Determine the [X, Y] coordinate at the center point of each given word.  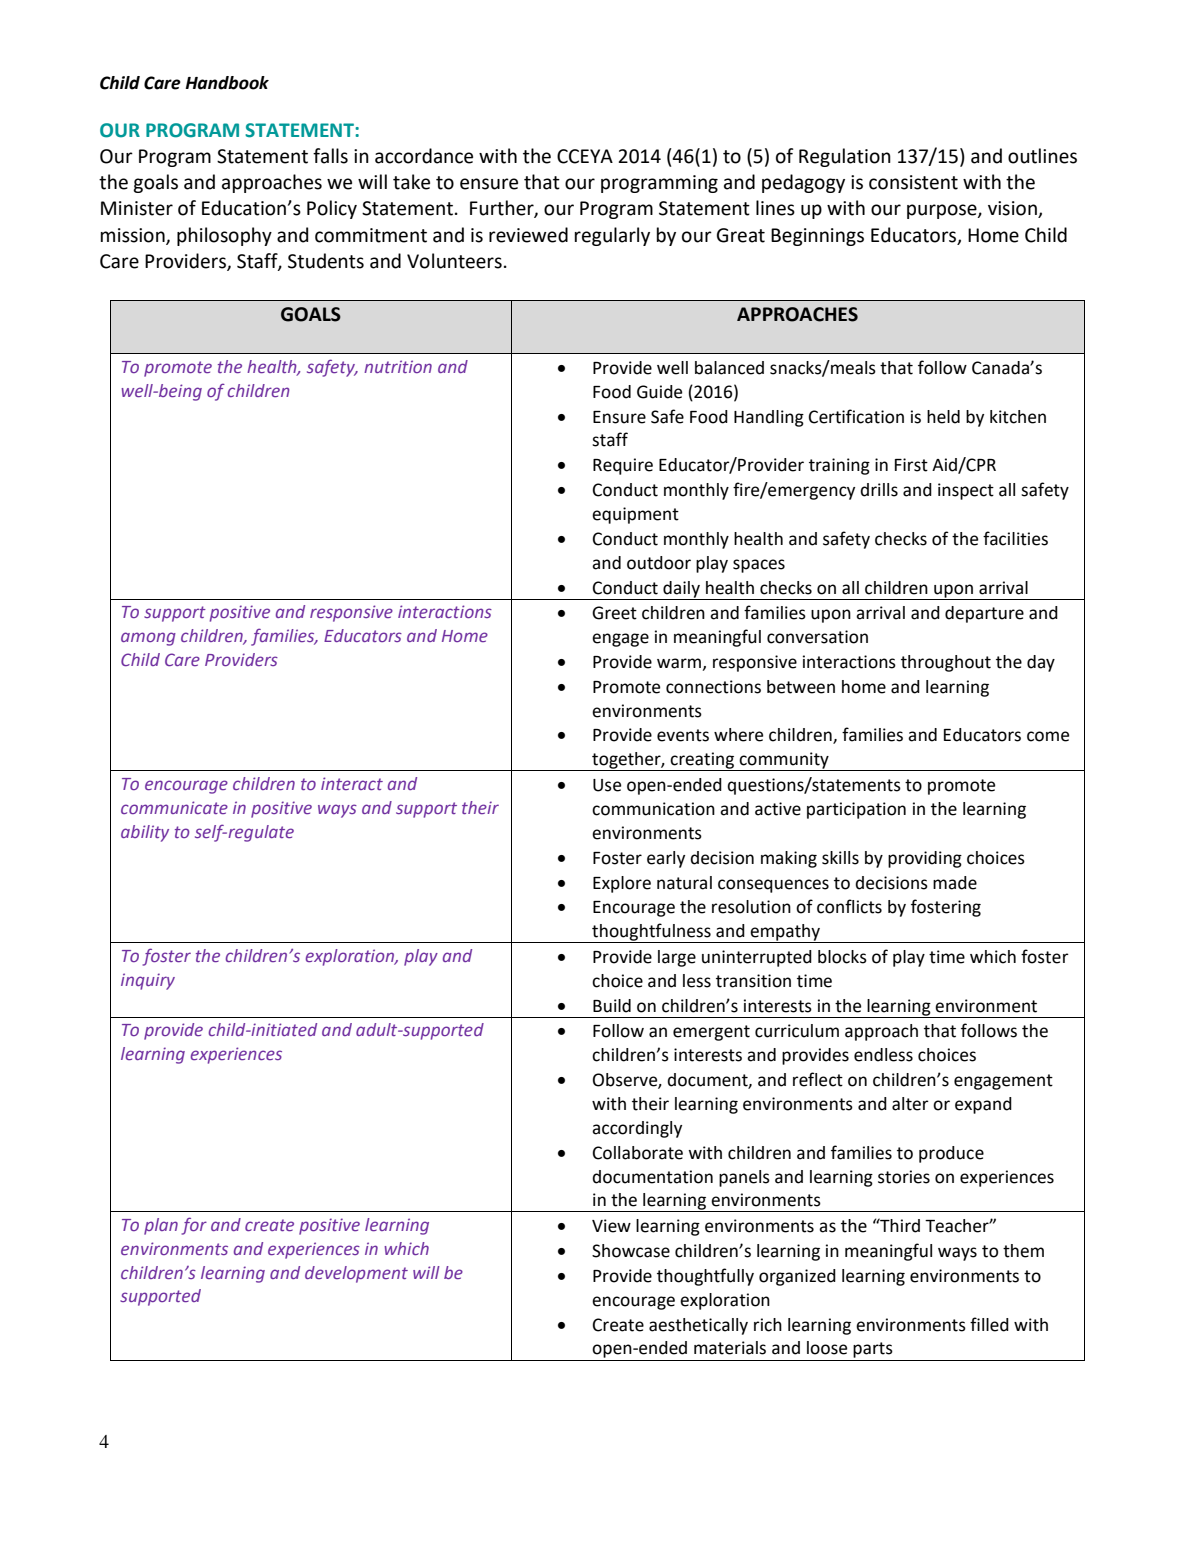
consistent [913, 182]
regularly [612, 236]
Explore [622, 884]
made [955, 883]
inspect [966, 491]
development [356, 1274]
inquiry [148, 981]
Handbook [227, 83]
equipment [635, 515]
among [148, 639]
